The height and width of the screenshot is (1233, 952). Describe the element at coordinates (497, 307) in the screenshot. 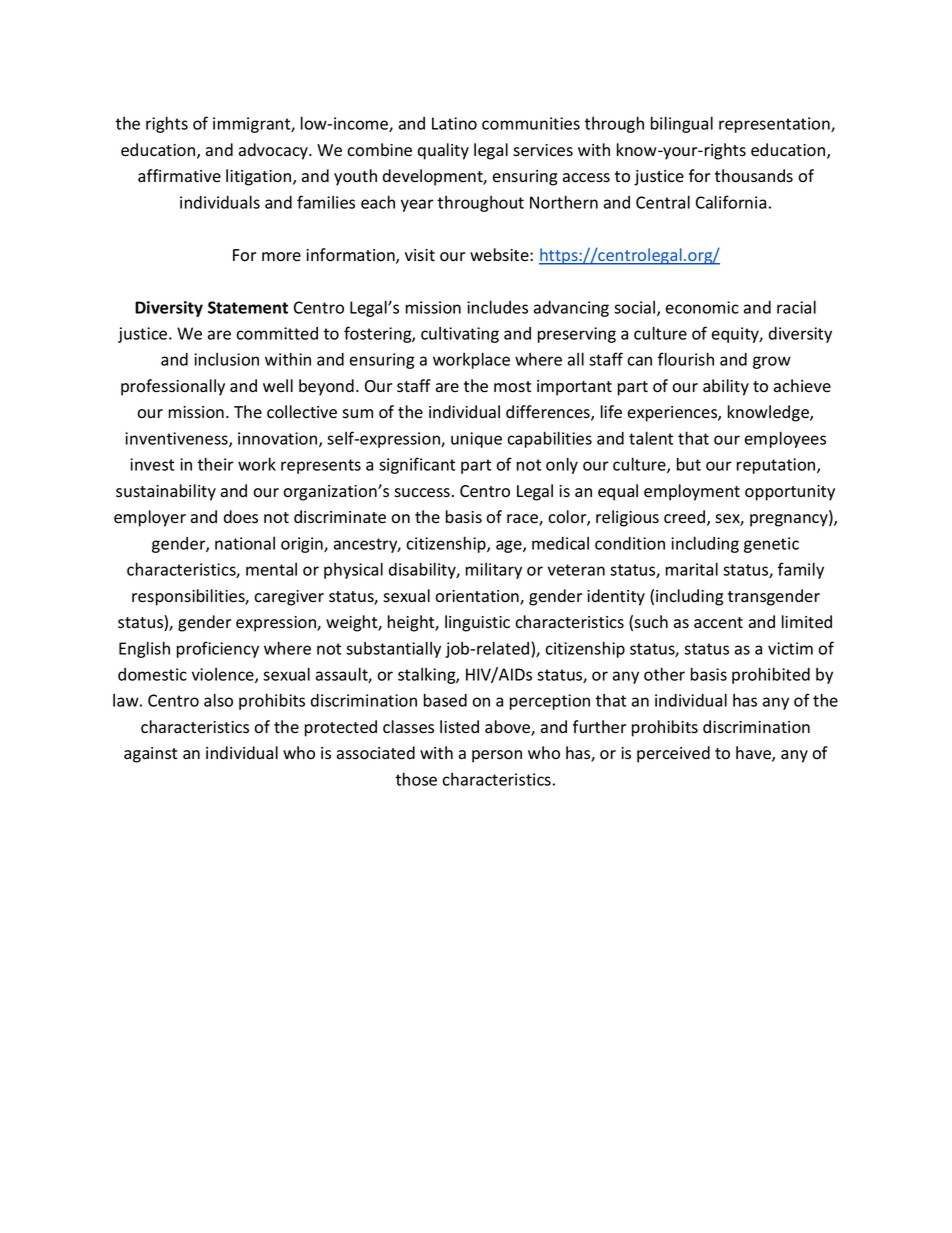

I see `includes` at that location.
